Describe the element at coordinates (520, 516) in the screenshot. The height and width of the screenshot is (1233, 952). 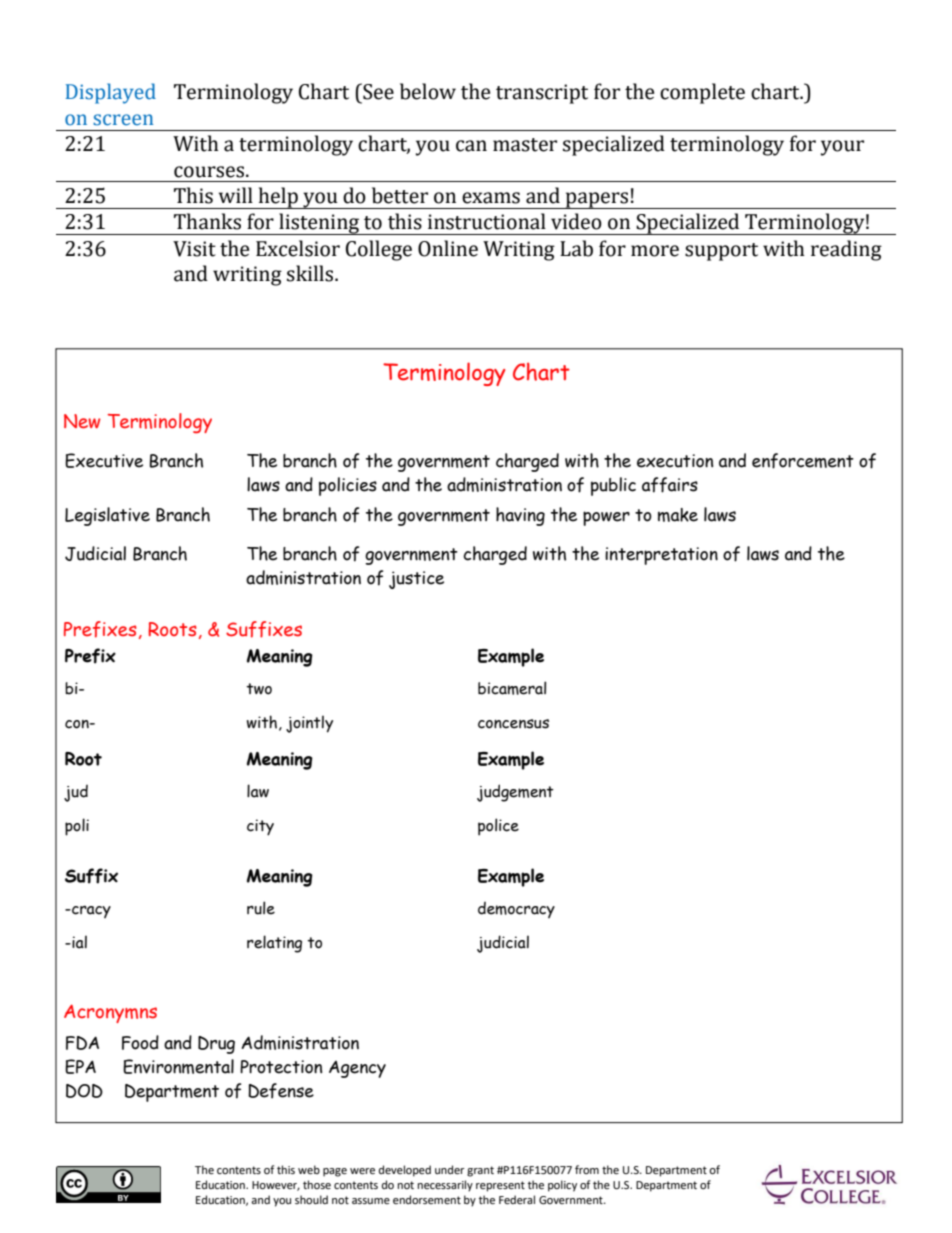
I see `having` at that location.
